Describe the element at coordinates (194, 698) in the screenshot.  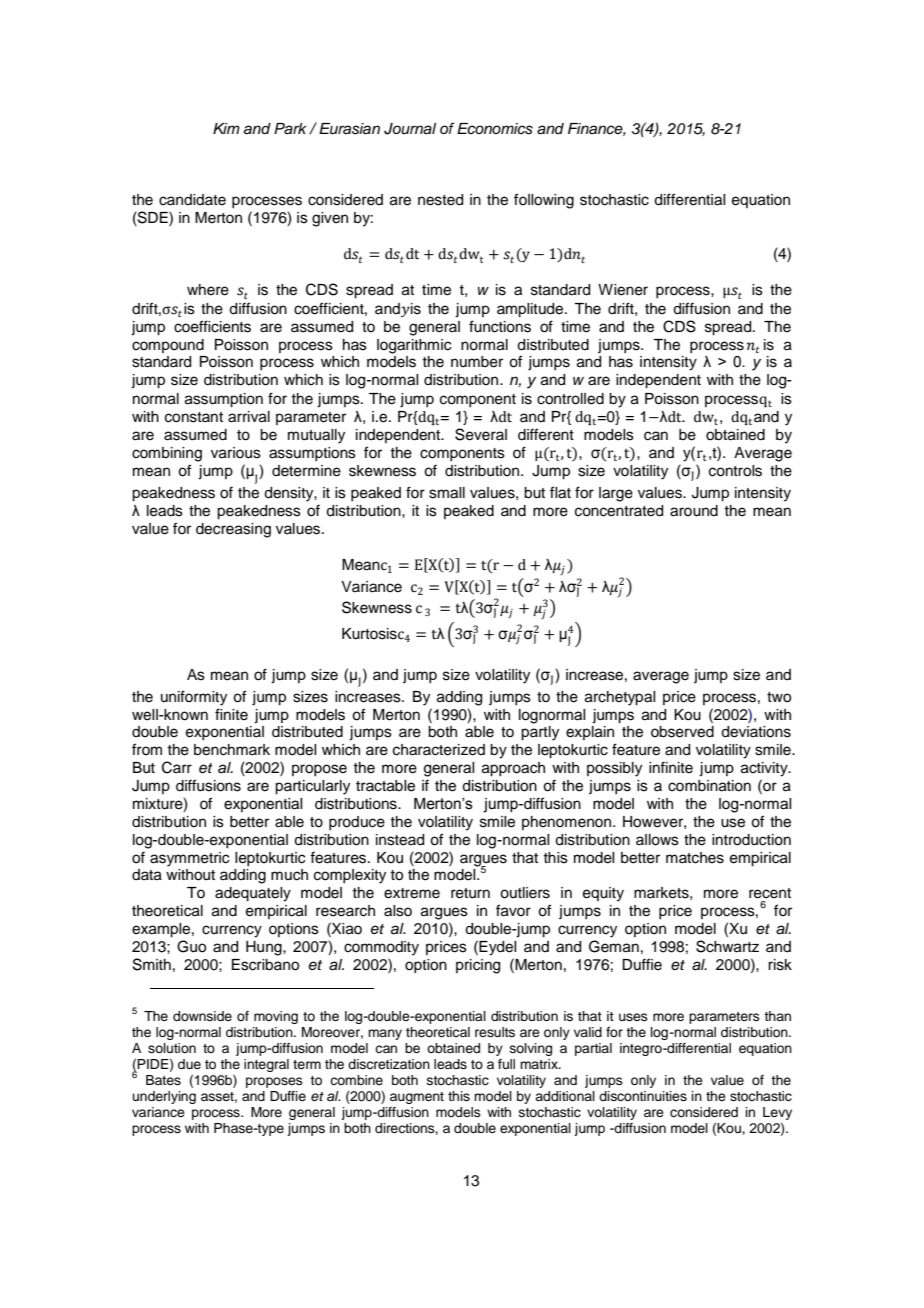
I see `uniformity` at that location.
